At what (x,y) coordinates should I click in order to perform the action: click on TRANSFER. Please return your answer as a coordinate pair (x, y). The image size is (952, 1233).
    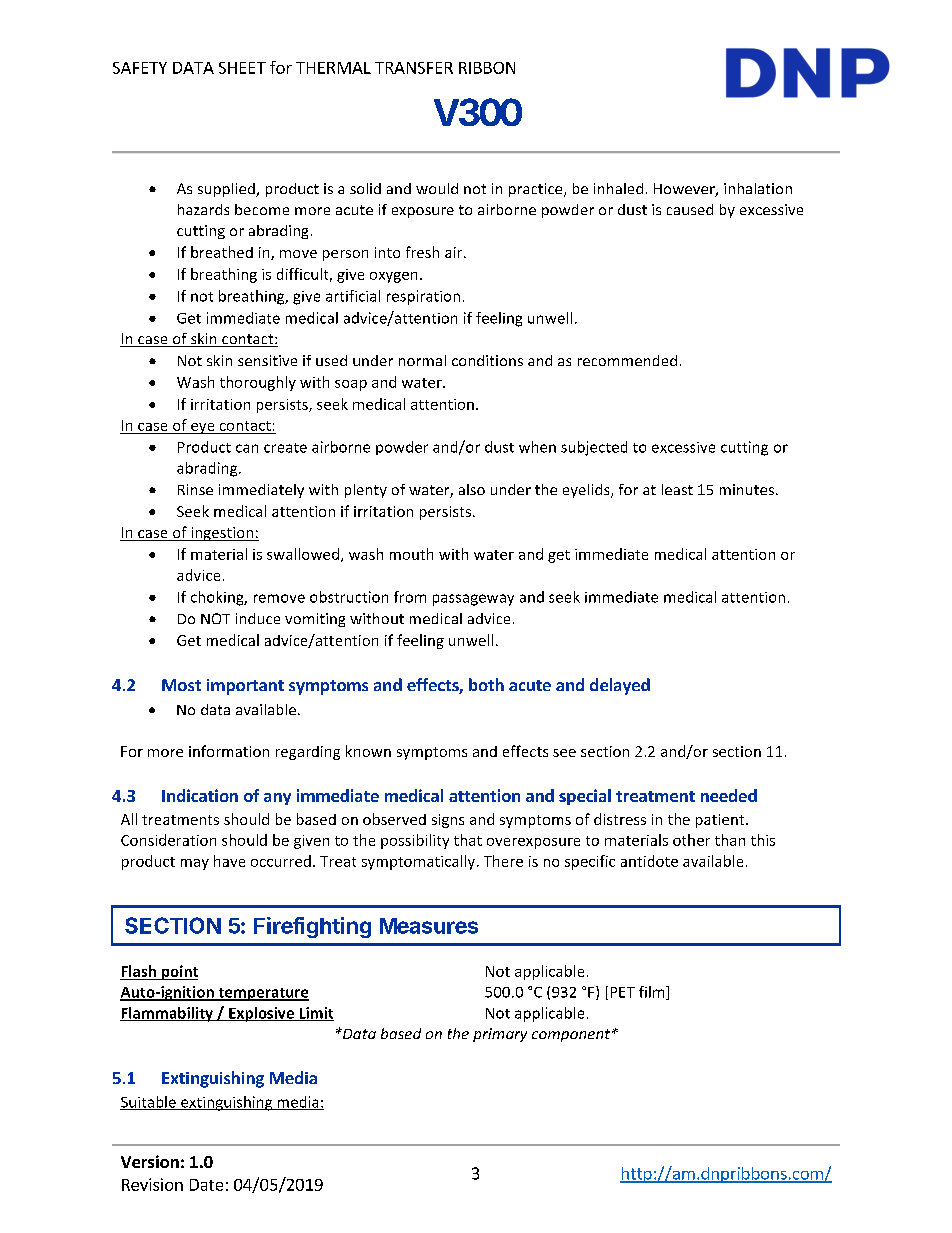
    Looking at the image, I should click on (414, 68).
